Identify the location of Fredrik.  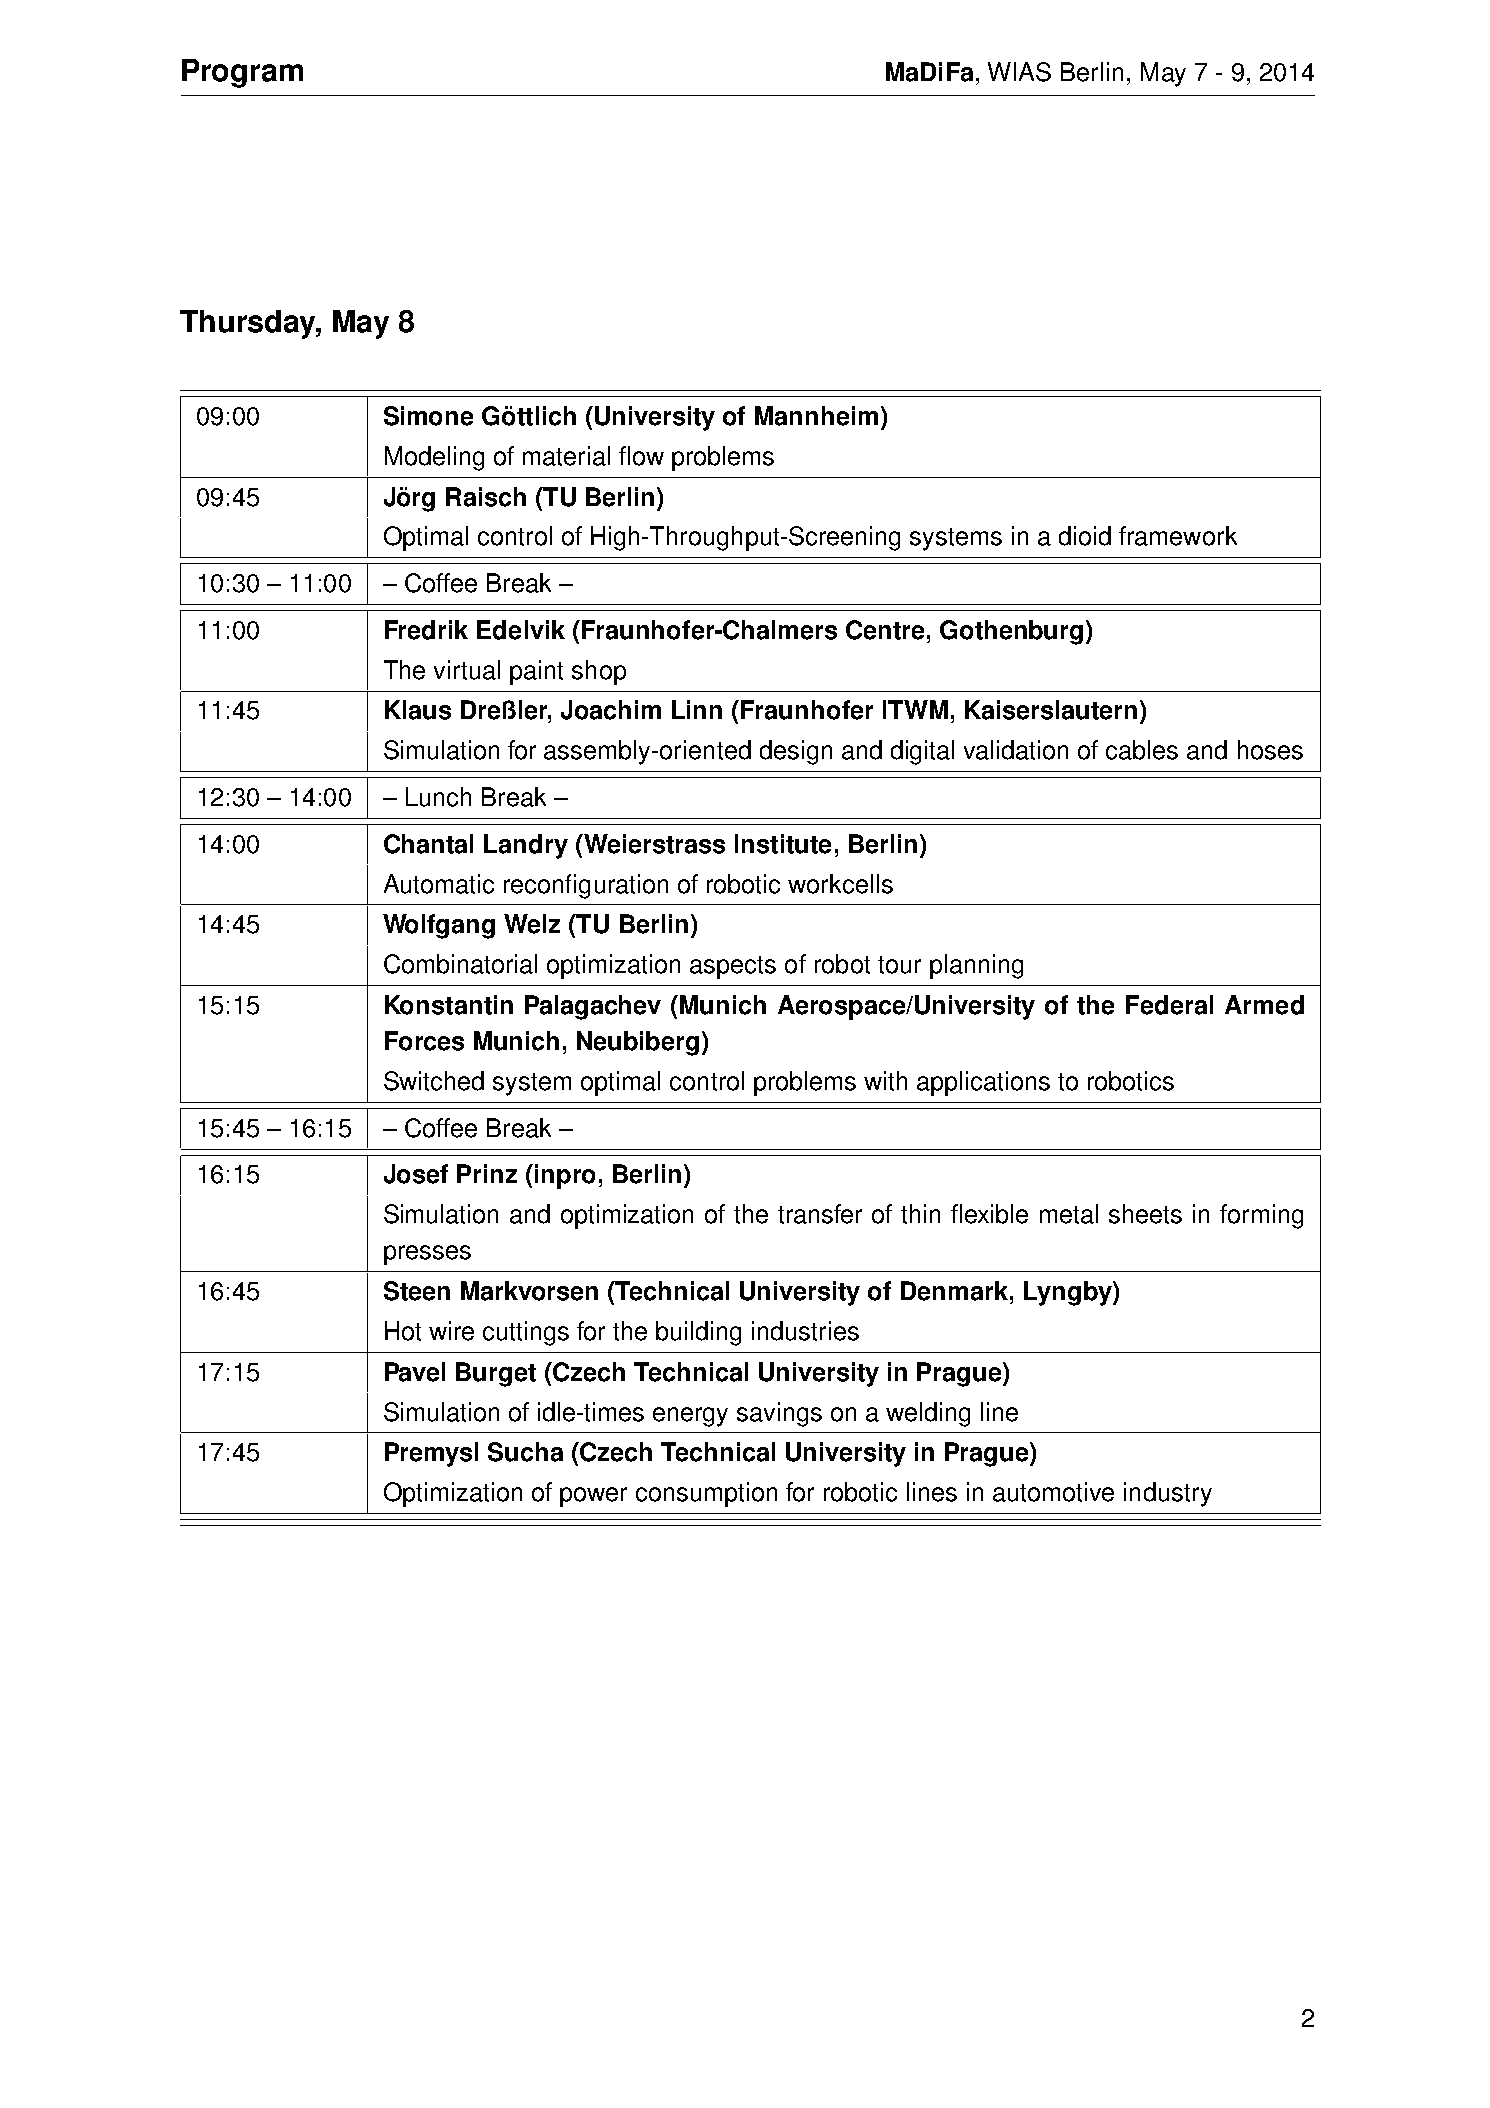
(426, 630).
